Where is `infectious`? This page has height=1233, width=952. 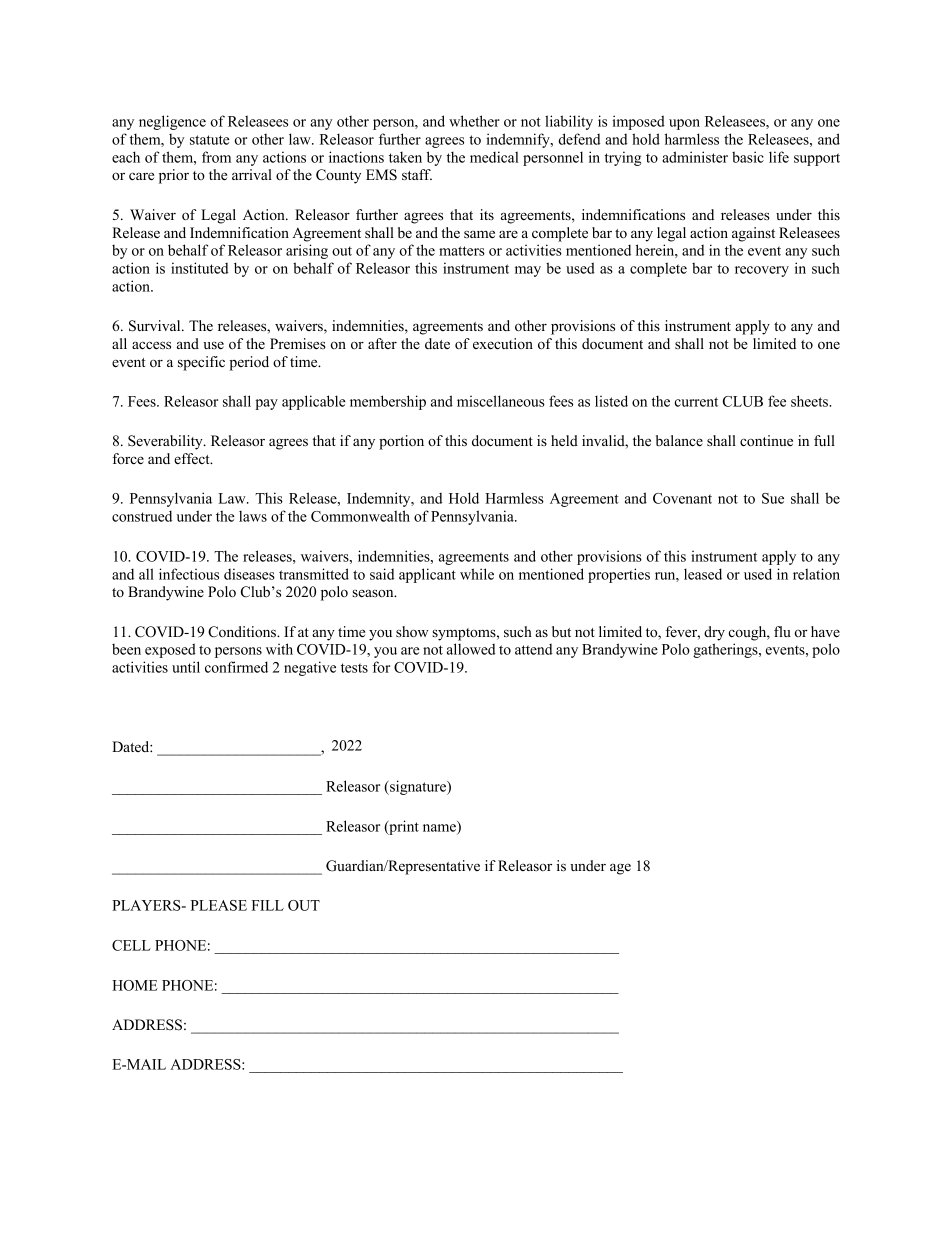
infectious is located at coordinates (189, 574).
